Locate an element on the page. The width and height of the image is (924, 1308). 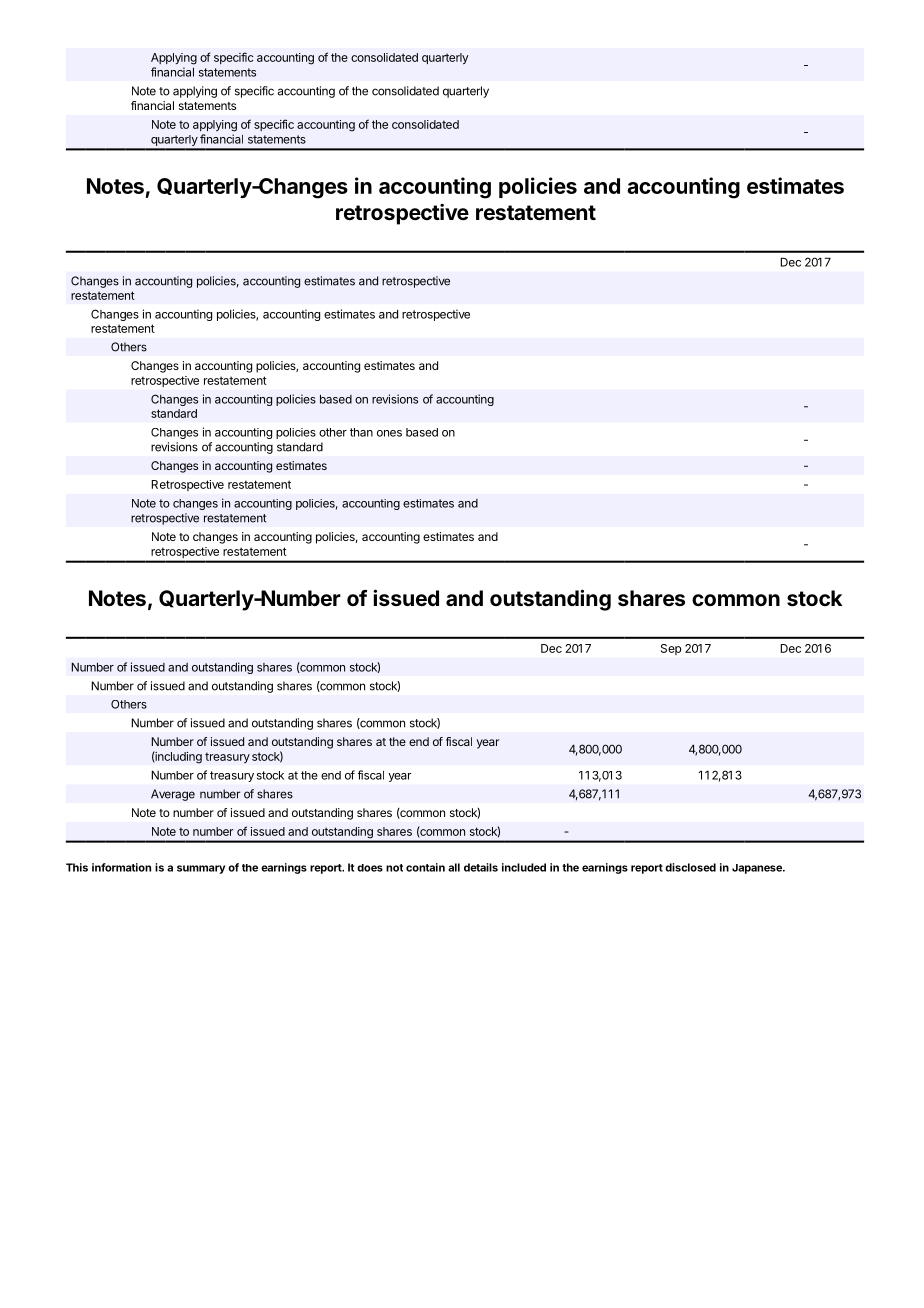
summary is located at coordinates (201, 869).
